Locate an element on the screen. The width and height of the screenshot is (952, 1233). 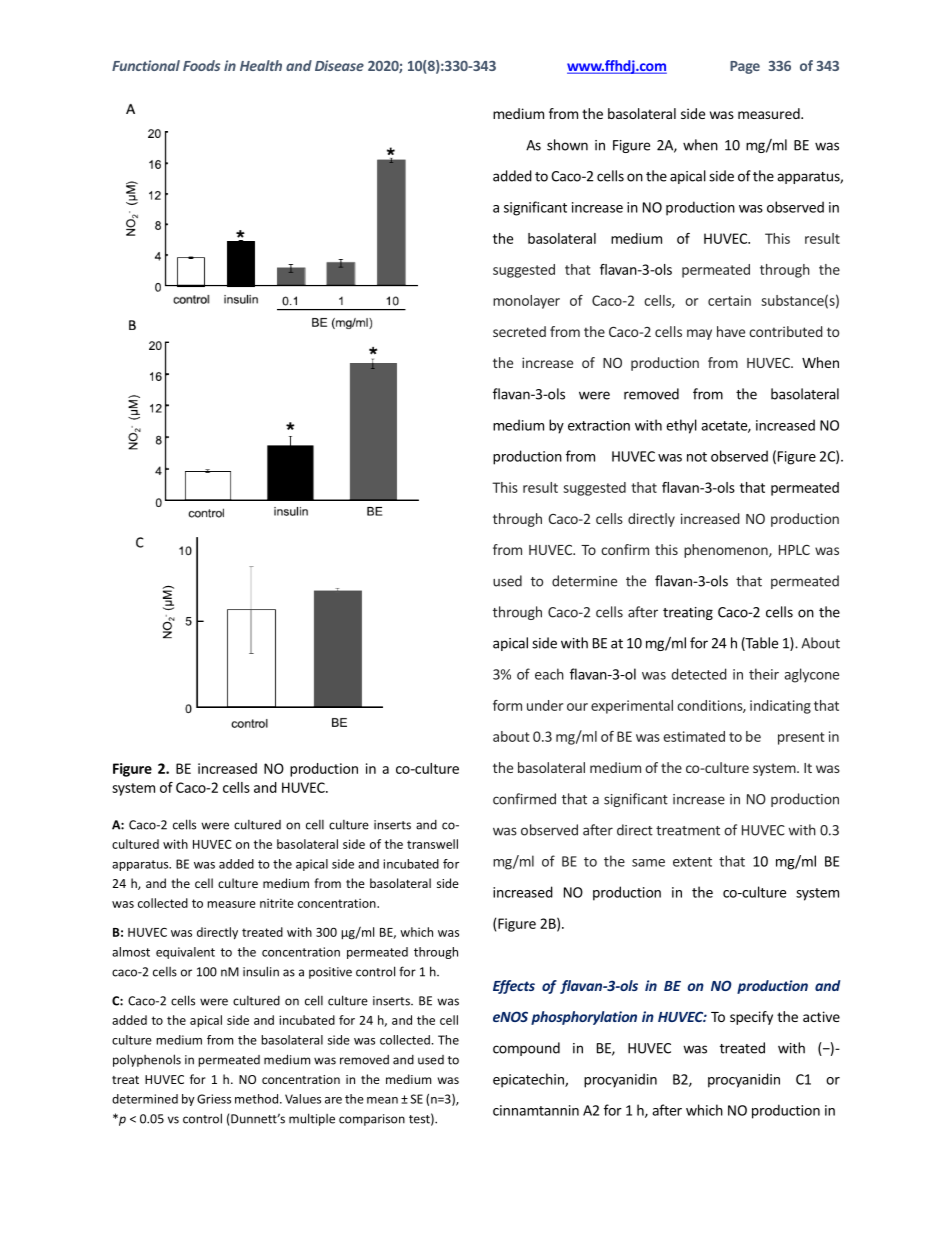
each is located at coordinates (549, 674).
